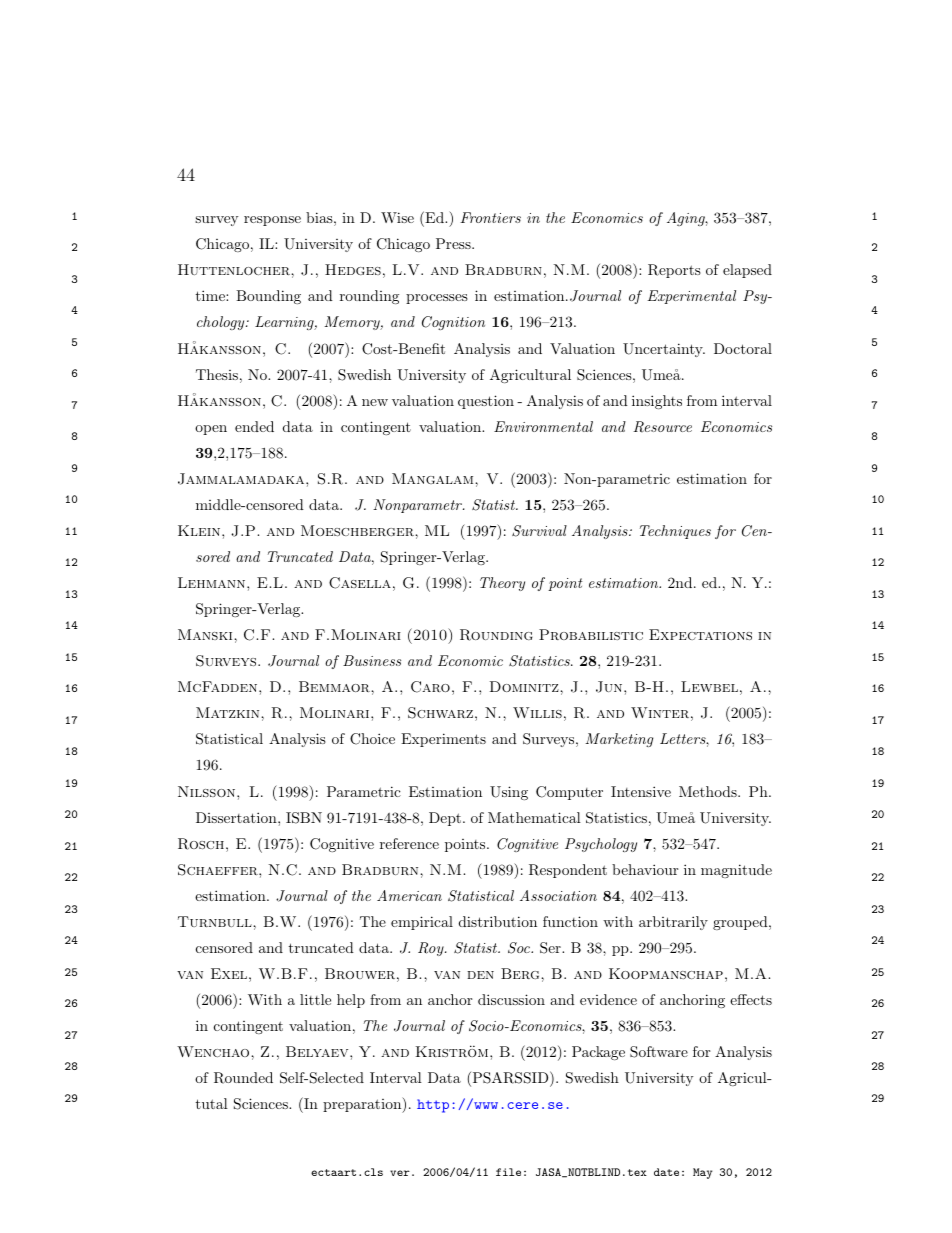  I want to click on Dissertation, so click(237, 817).
